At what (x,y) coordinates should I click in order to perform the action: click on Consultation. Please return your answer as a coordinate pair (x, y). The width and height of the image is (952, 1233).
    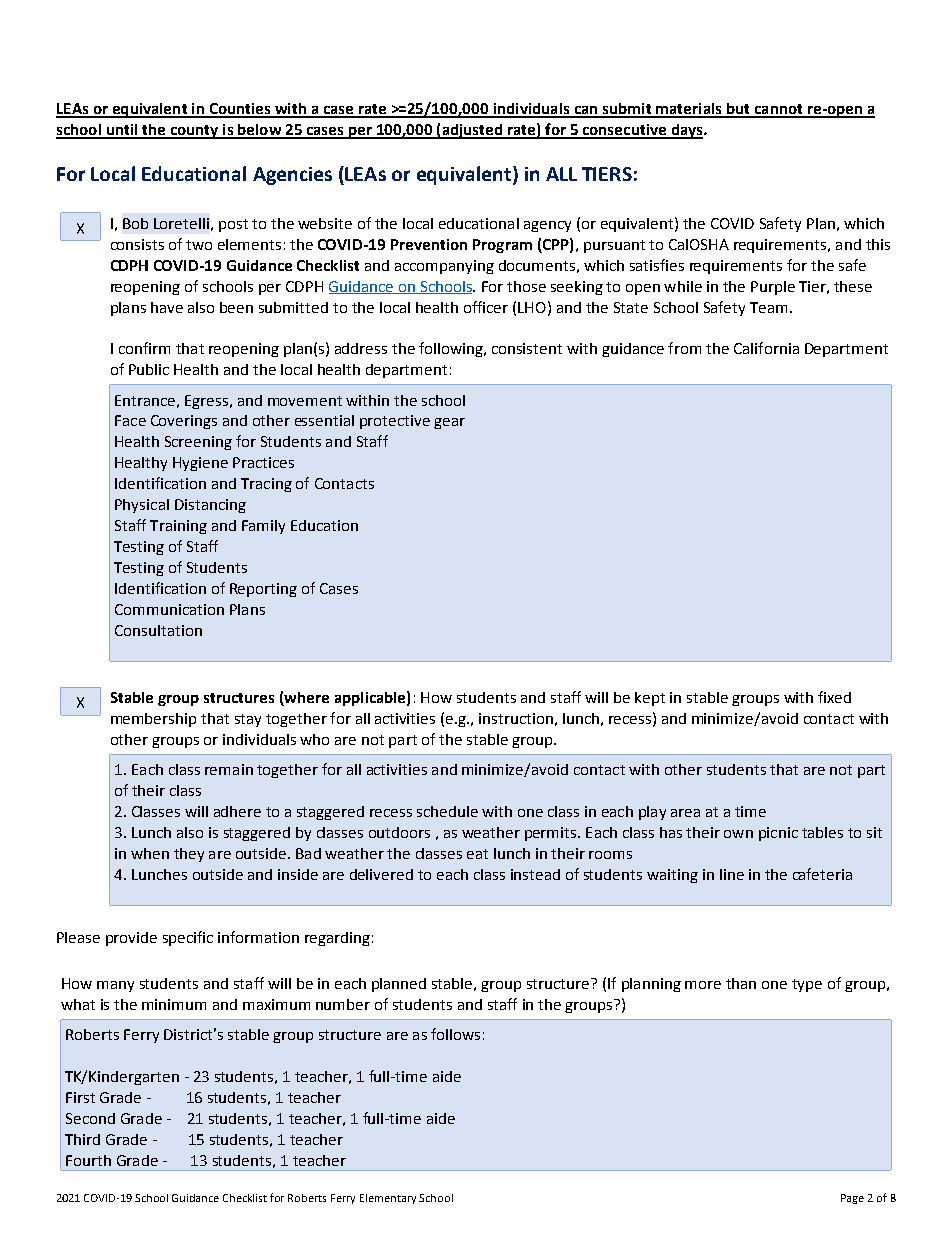
    Looking at the image, I should click on (158, 630).
